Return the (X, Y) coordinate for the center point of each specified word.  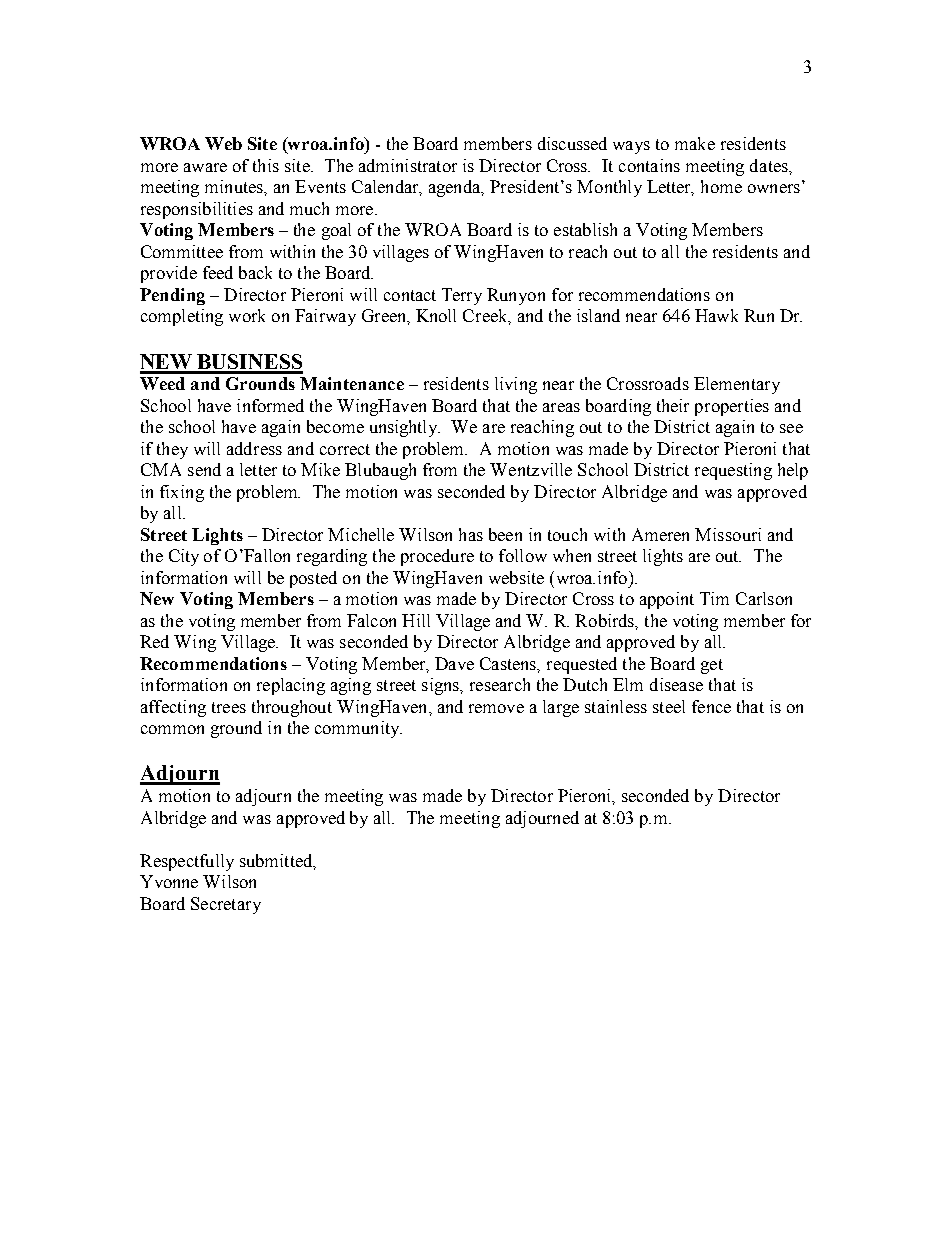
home (721, 186)
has (471, 534)
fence (711, 706)
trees (229, 707)
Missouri (728, 534)
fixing (182, 493)
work (247, 315)
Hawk (716, 315)
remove (496, 708)
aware (205, 167)
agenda (456, 188)
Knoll (436, 315)
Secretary (226, 905)
